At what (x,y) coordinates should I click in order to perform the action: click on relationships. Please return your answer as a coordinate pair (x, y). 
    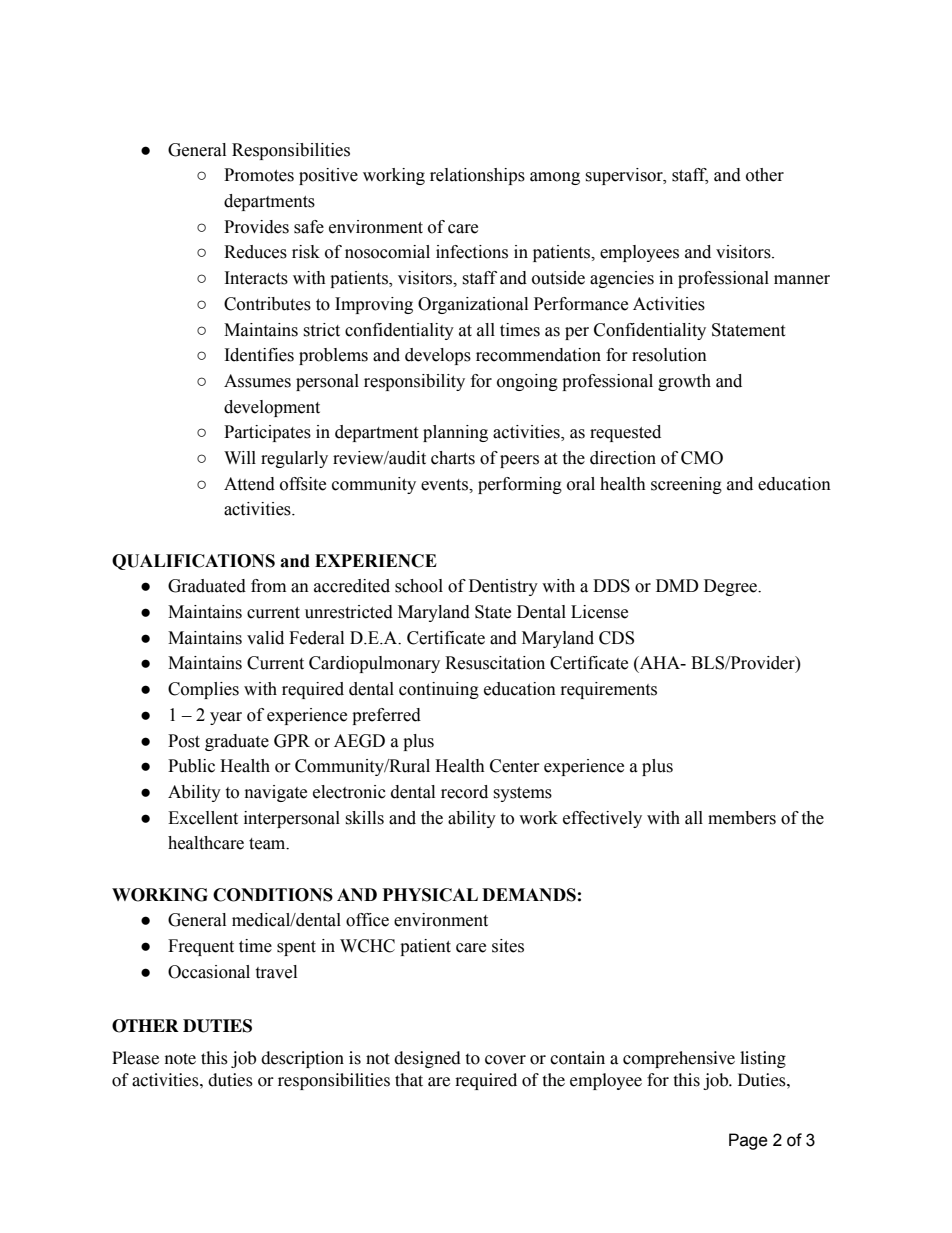
    Looking at the image, I should click on (477, 176).
